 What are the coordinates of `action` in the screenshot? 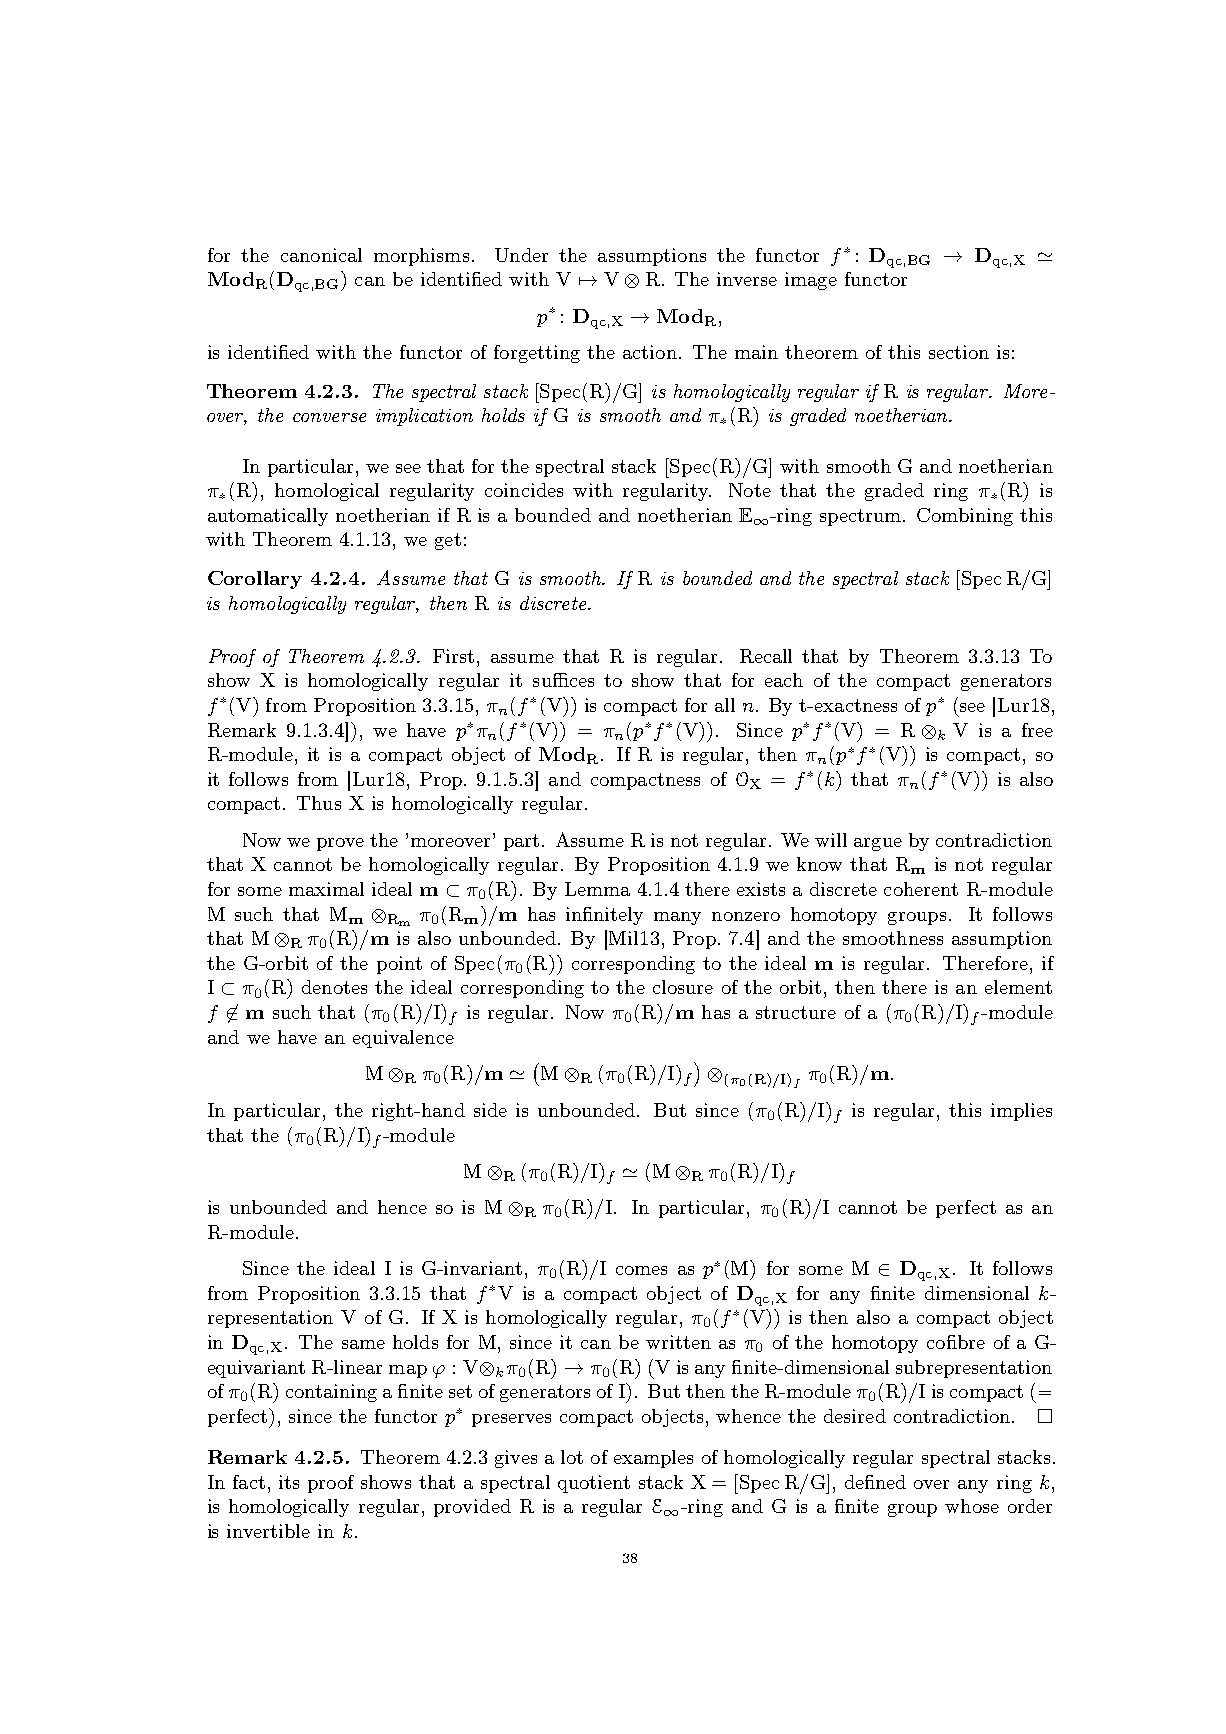 It's located at (650, 352).
